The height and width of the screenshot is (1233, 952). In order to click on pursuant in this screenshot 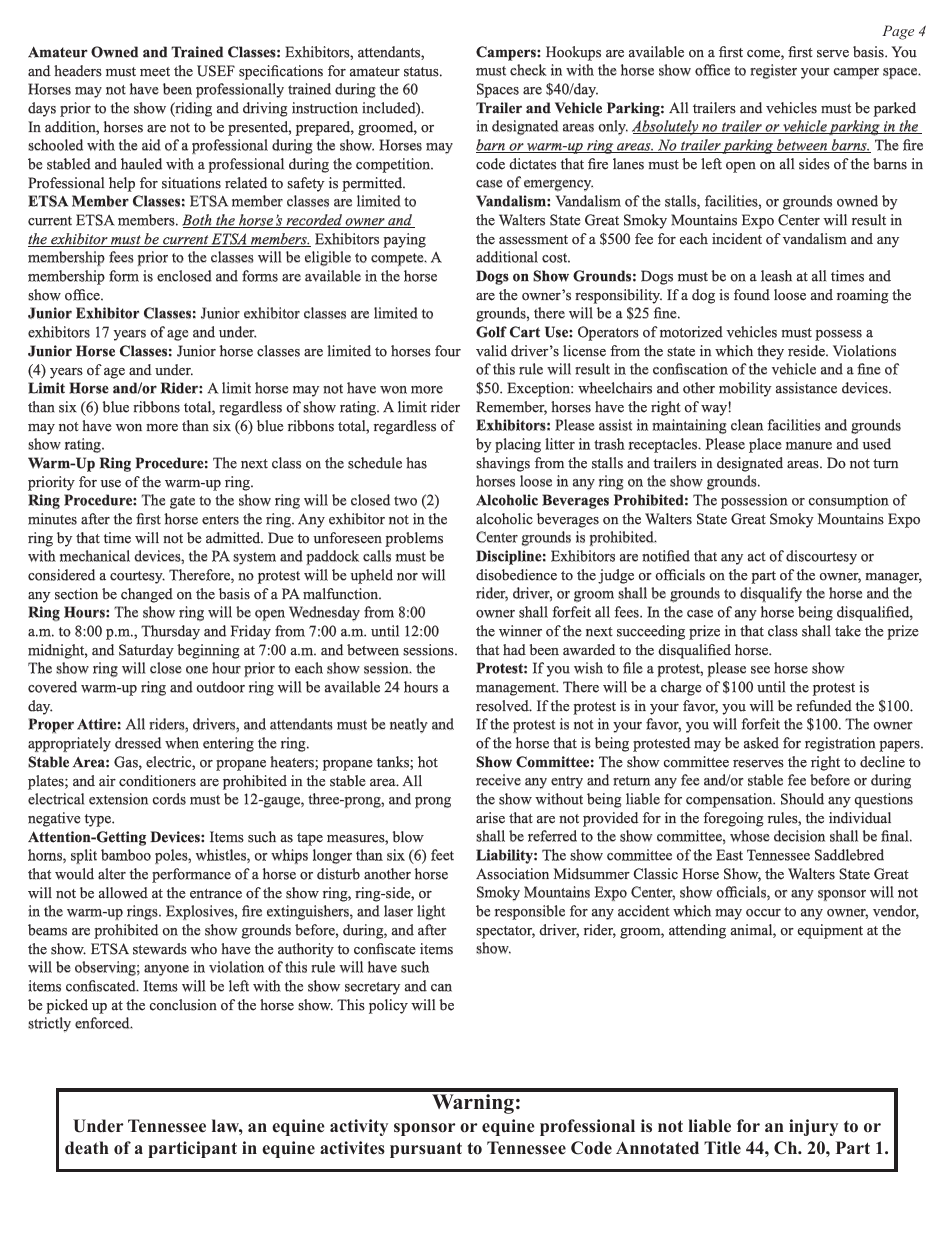, I will do `click(426, 1150)`.
